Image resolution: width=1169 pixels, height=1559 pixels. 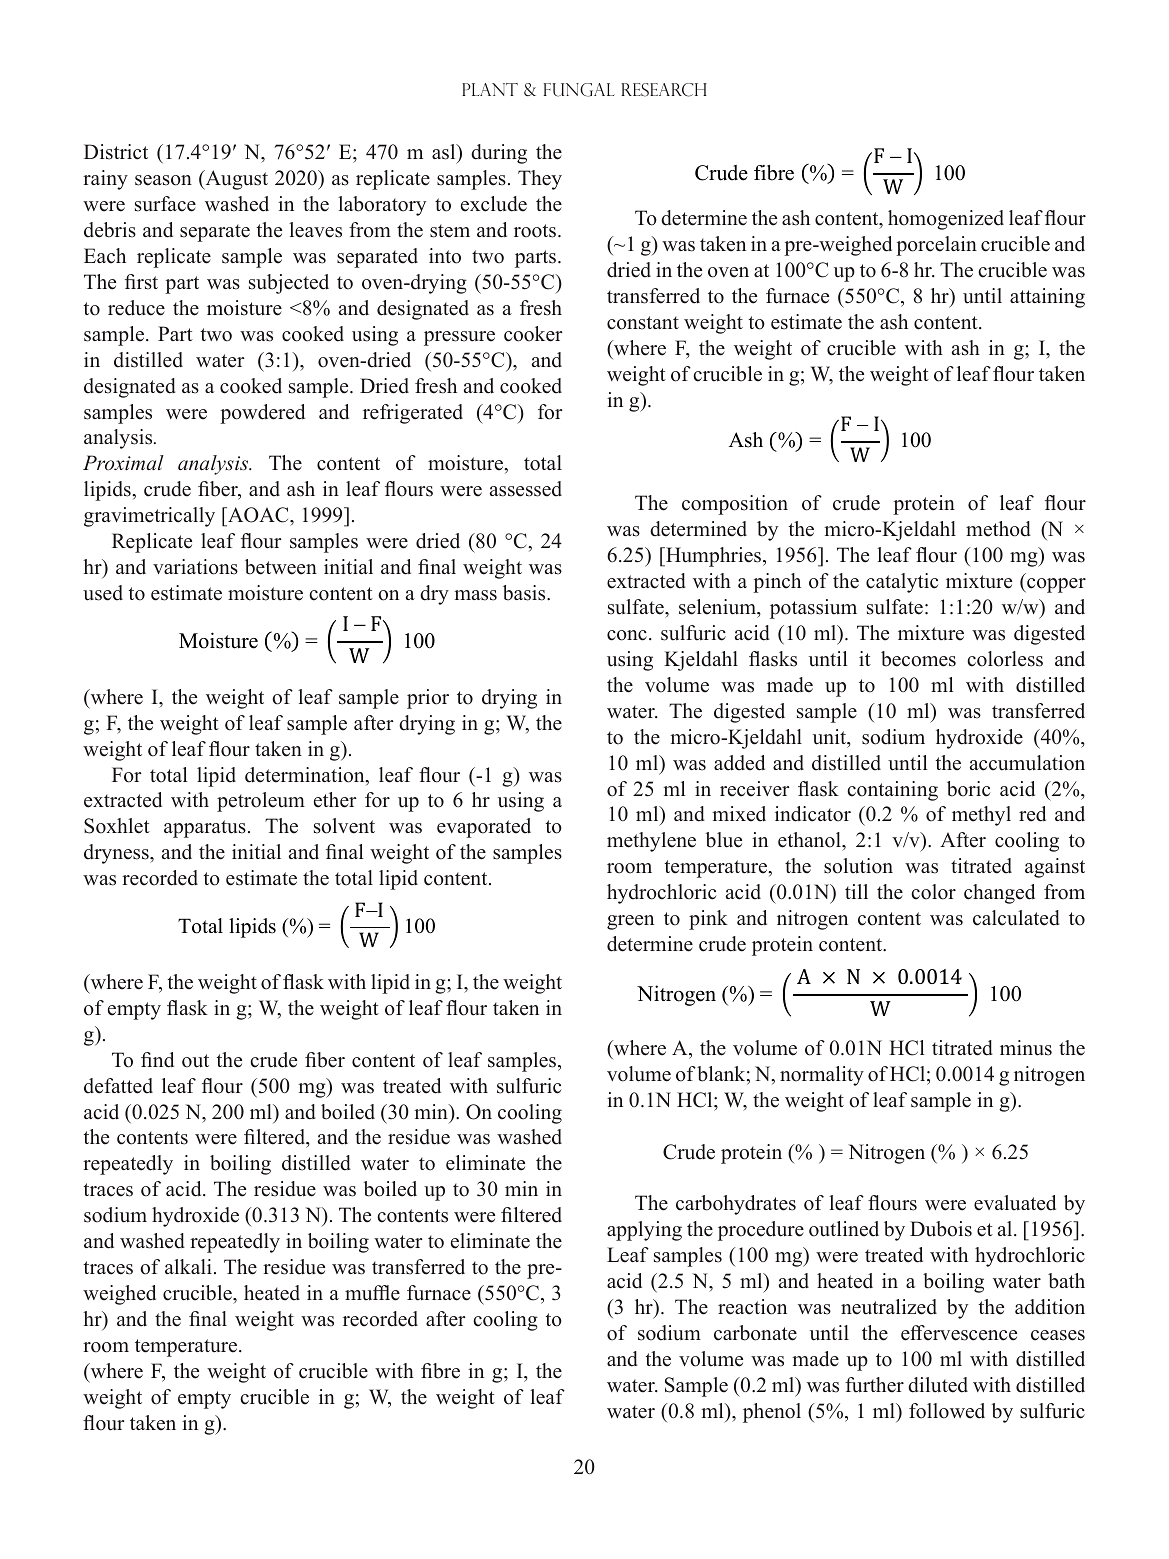 What do you see at coordinates (946, 220) in the document?
I see `homogenized` at bounding box center [946, 220].
